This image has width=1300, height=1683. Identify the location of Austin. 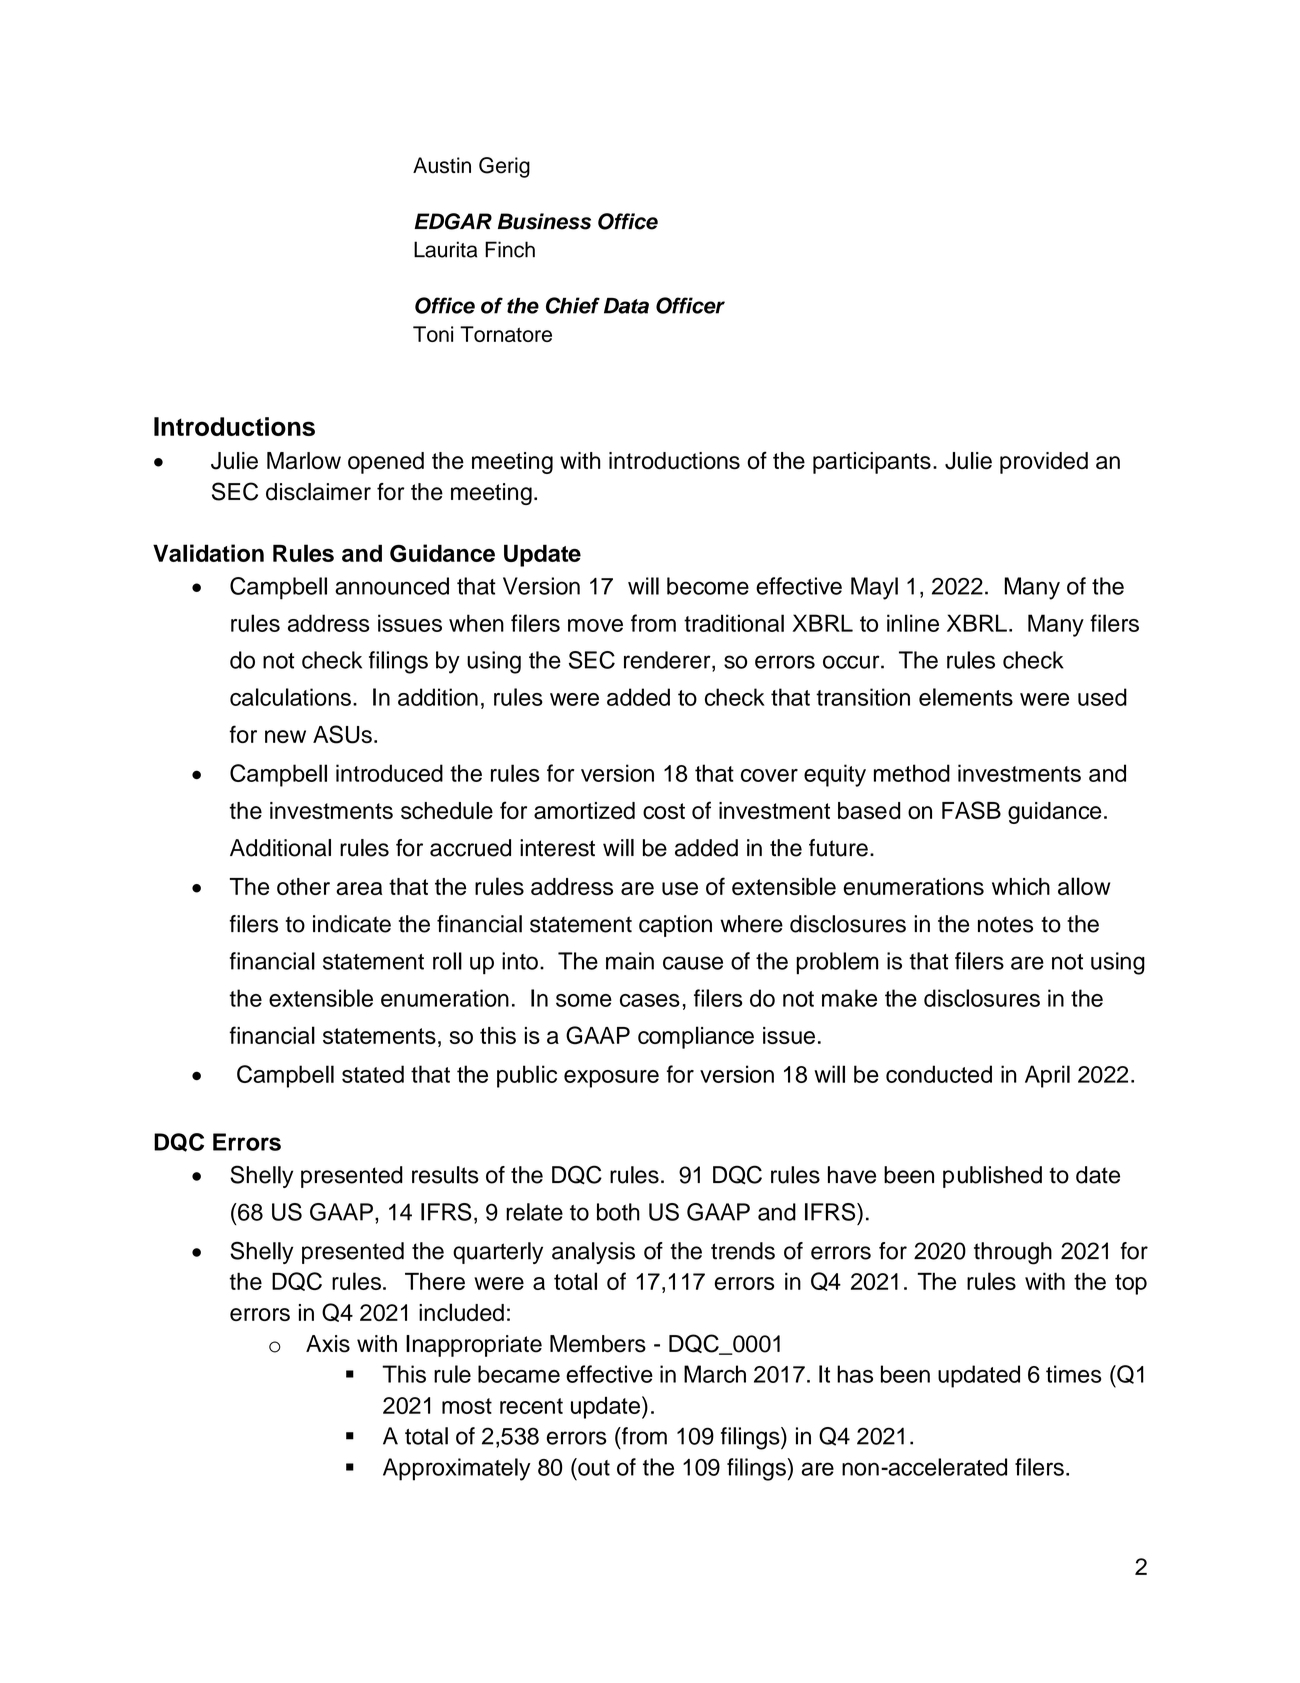
(442, 165).
